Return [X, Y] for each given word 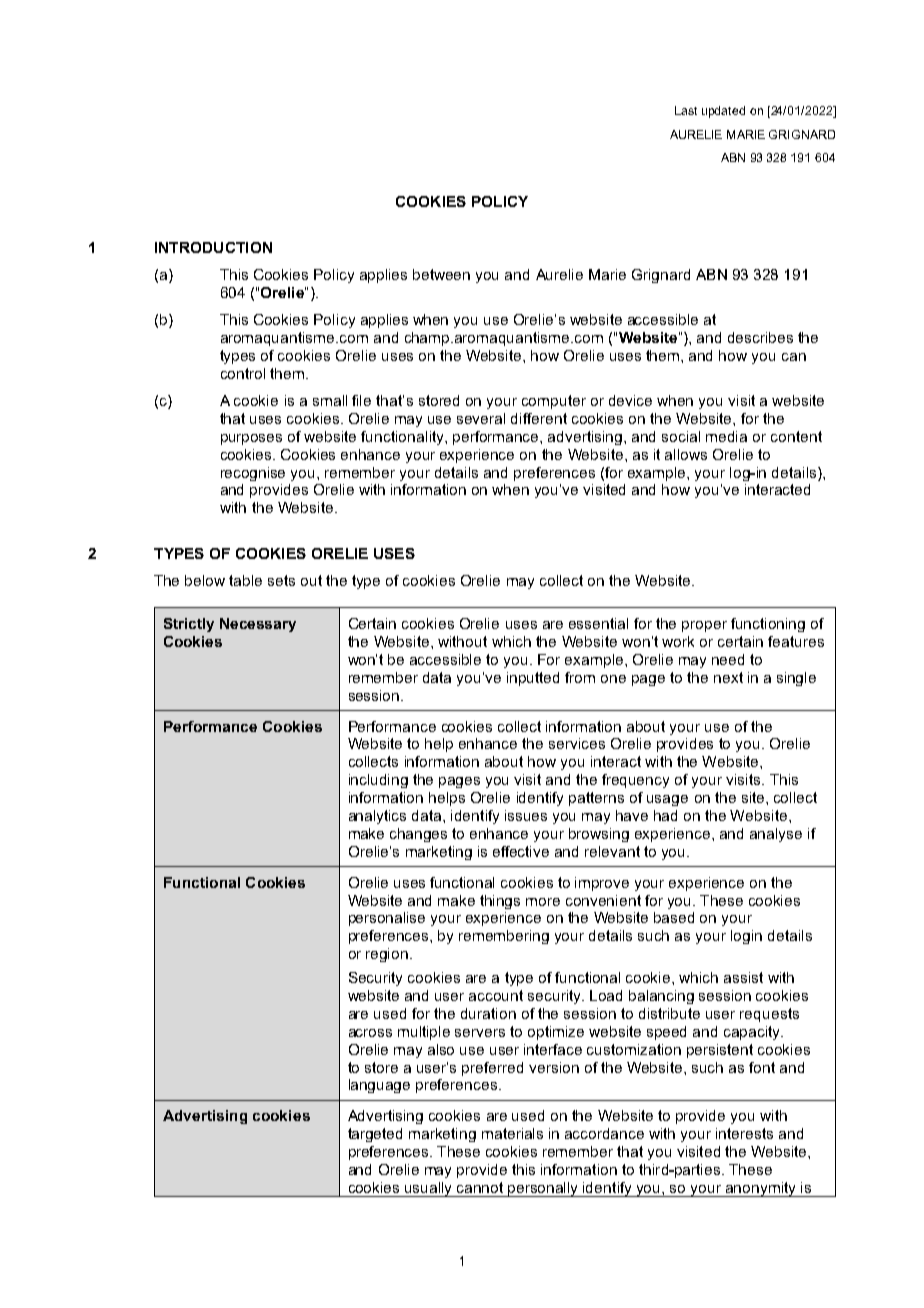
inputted [533, 679]
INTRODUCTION [213, 247]
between [441, 274]
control [243, 373]
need [728, 659]
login [746, 937]
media [726, 436]
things [500, 902]
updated [723, 112]
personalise [387, 919]
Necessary [258, 625]
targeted [375, 1135]
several [481, 418]
